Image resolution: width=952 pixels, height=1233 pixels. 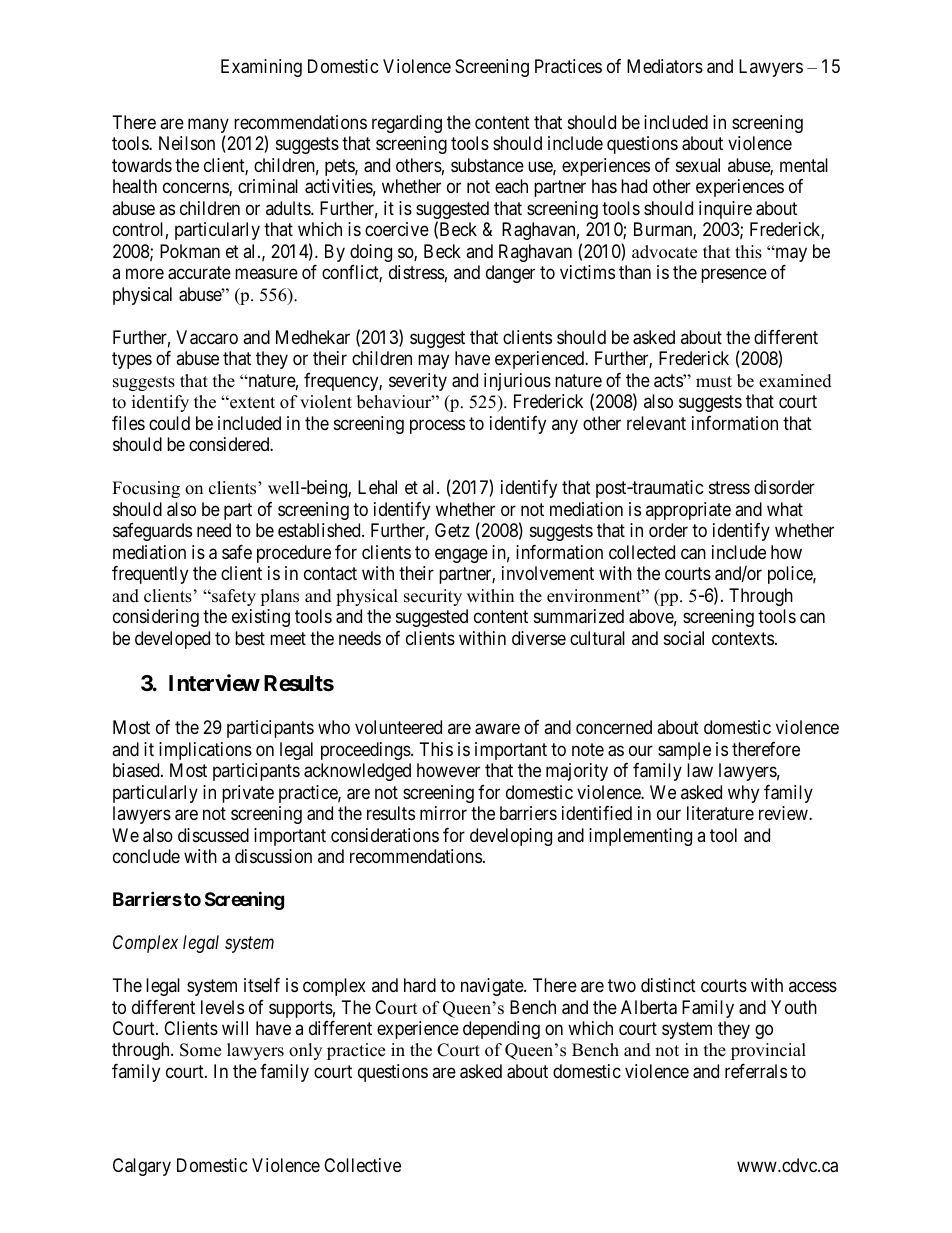 What do you see at coordinates (213, 835) in the screenshot?
I see `discussed` at bounding box center [213, 835].
